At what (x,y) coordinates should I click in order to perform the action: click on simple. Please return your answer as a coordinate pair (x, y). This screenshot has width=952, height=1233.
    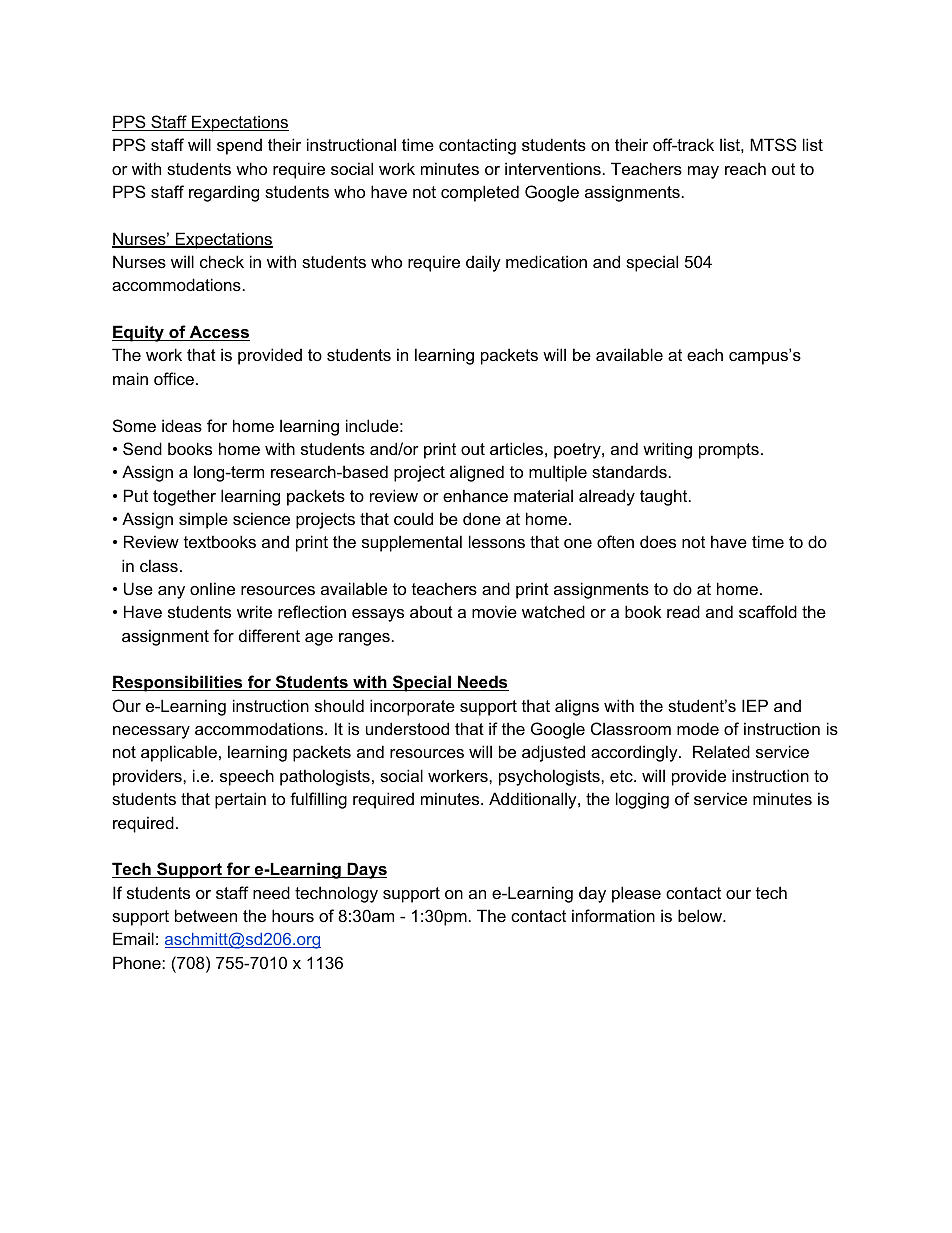
    Looking at the image, I should click on (203, 520).
